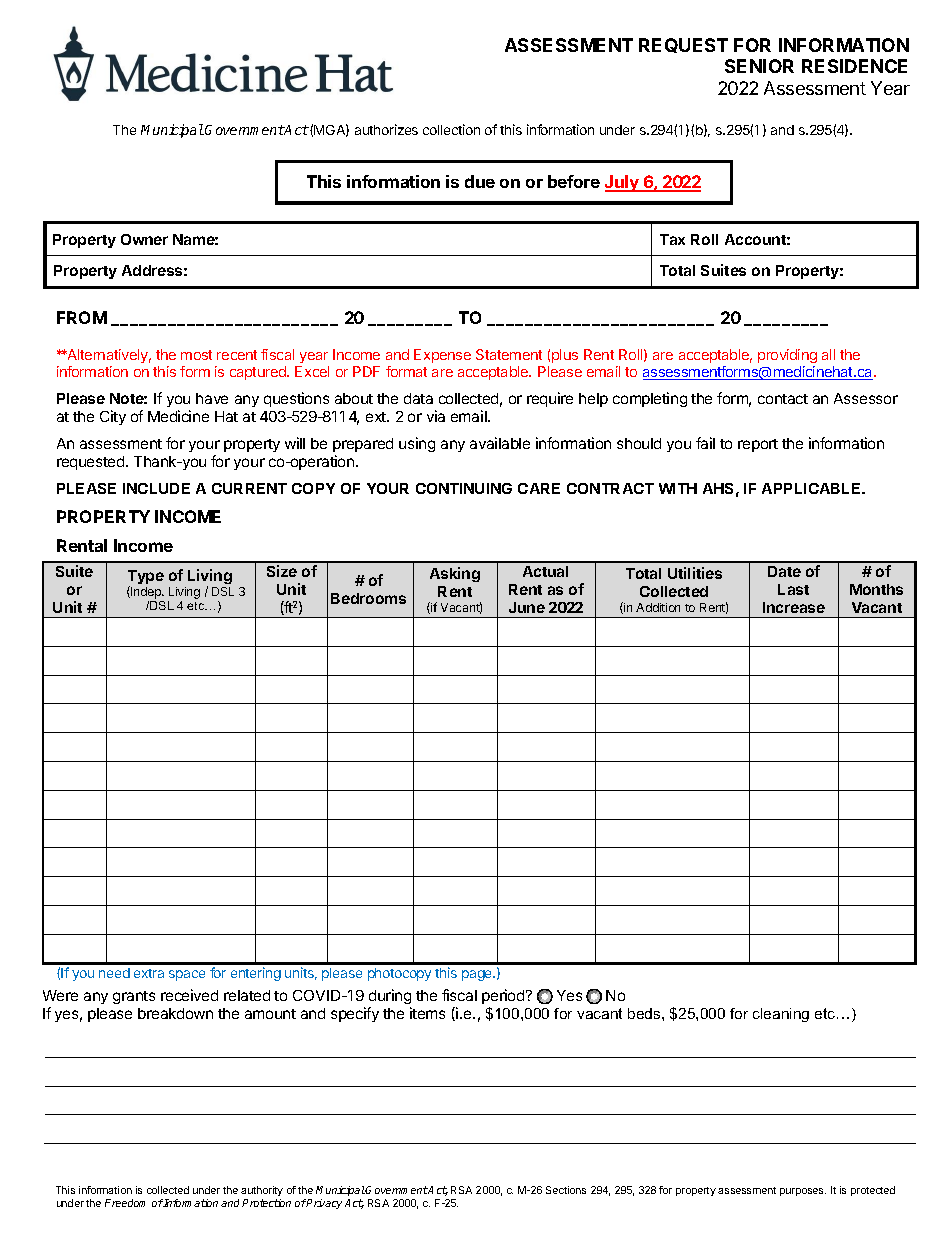 This page has height=1233, width=952. Describe the element at coordinates (451, 129) in the page. I see `collection` at that location.
